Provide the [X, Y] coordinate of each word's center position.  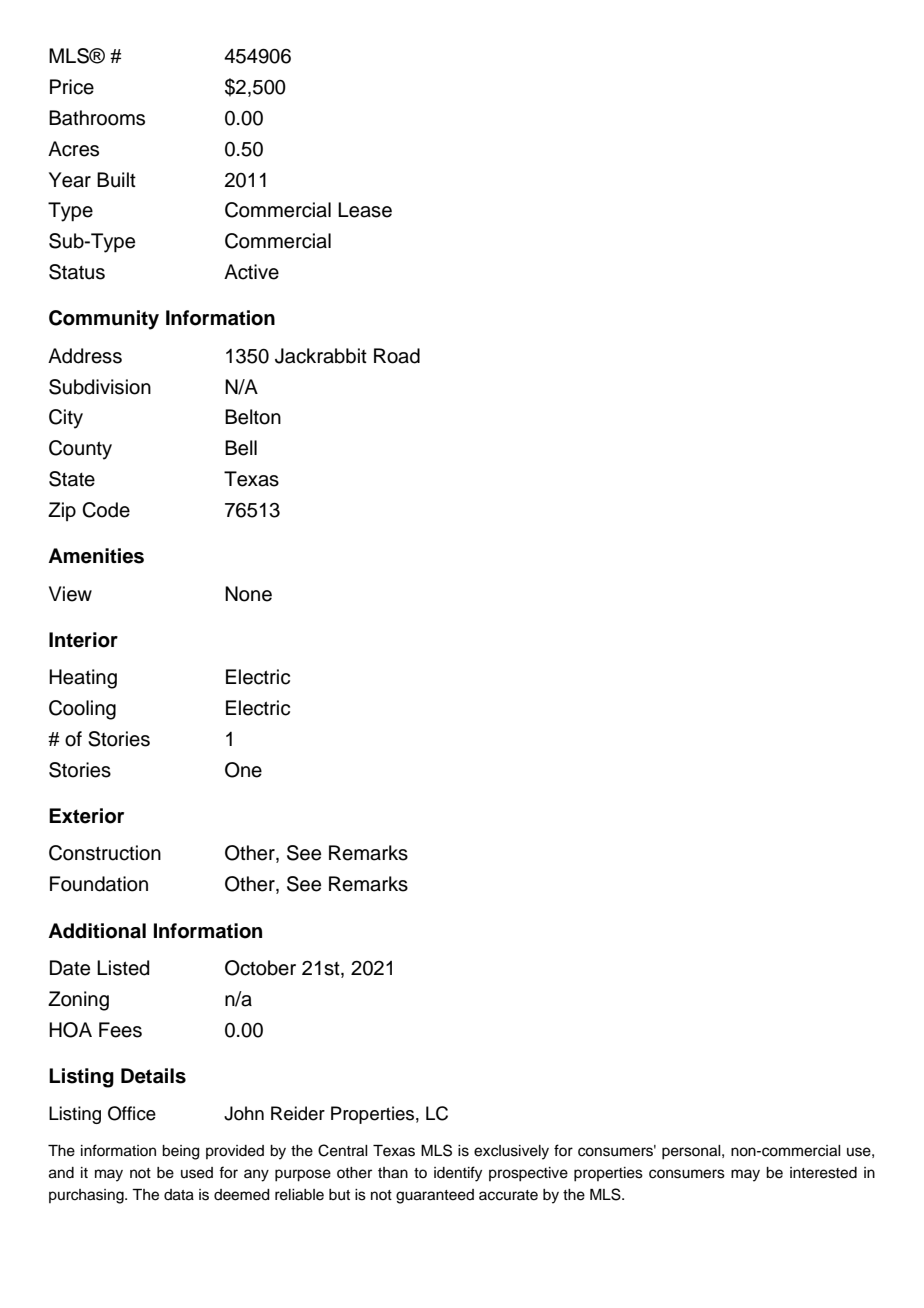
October [260, 968]
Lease [365, 210]
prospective [528, 1174]
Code [106, 510]
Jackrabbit [321, 356]
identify [458, 1174]
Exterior [86, 816]
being [181, 1152]
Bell [241, 448]
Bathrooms [97, 118]
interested [823, 1173]
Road [397, 356]
